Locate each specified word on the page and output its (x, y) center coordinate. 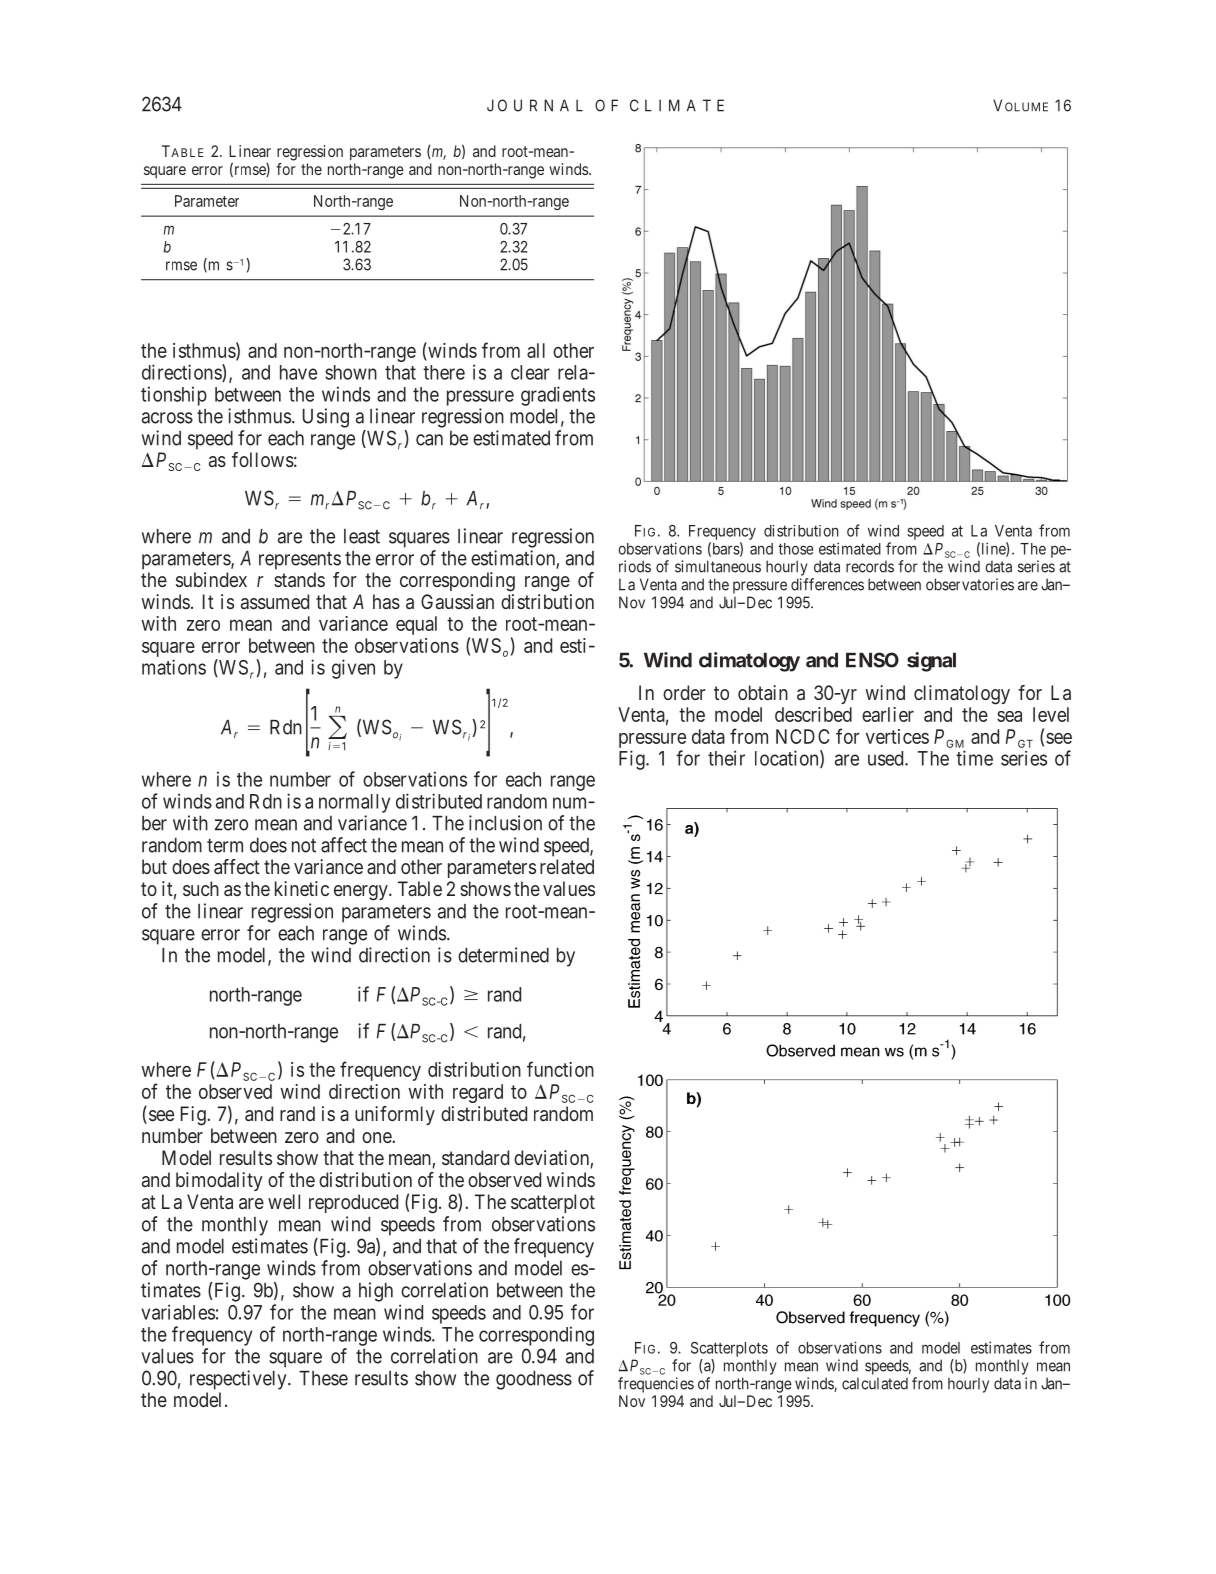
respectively (239, 1380)
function (560, 1069)
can (429, 440)
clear (530, 372)
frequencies (656, 1385)
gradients (558, 396)
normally (354, 803)
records (870, 566)
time (974, 758)
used (887, 758)
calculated (875, 1383)
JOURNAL (535, 105)
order (684, 692)
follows (263, 459)
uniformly (395, 1115)
